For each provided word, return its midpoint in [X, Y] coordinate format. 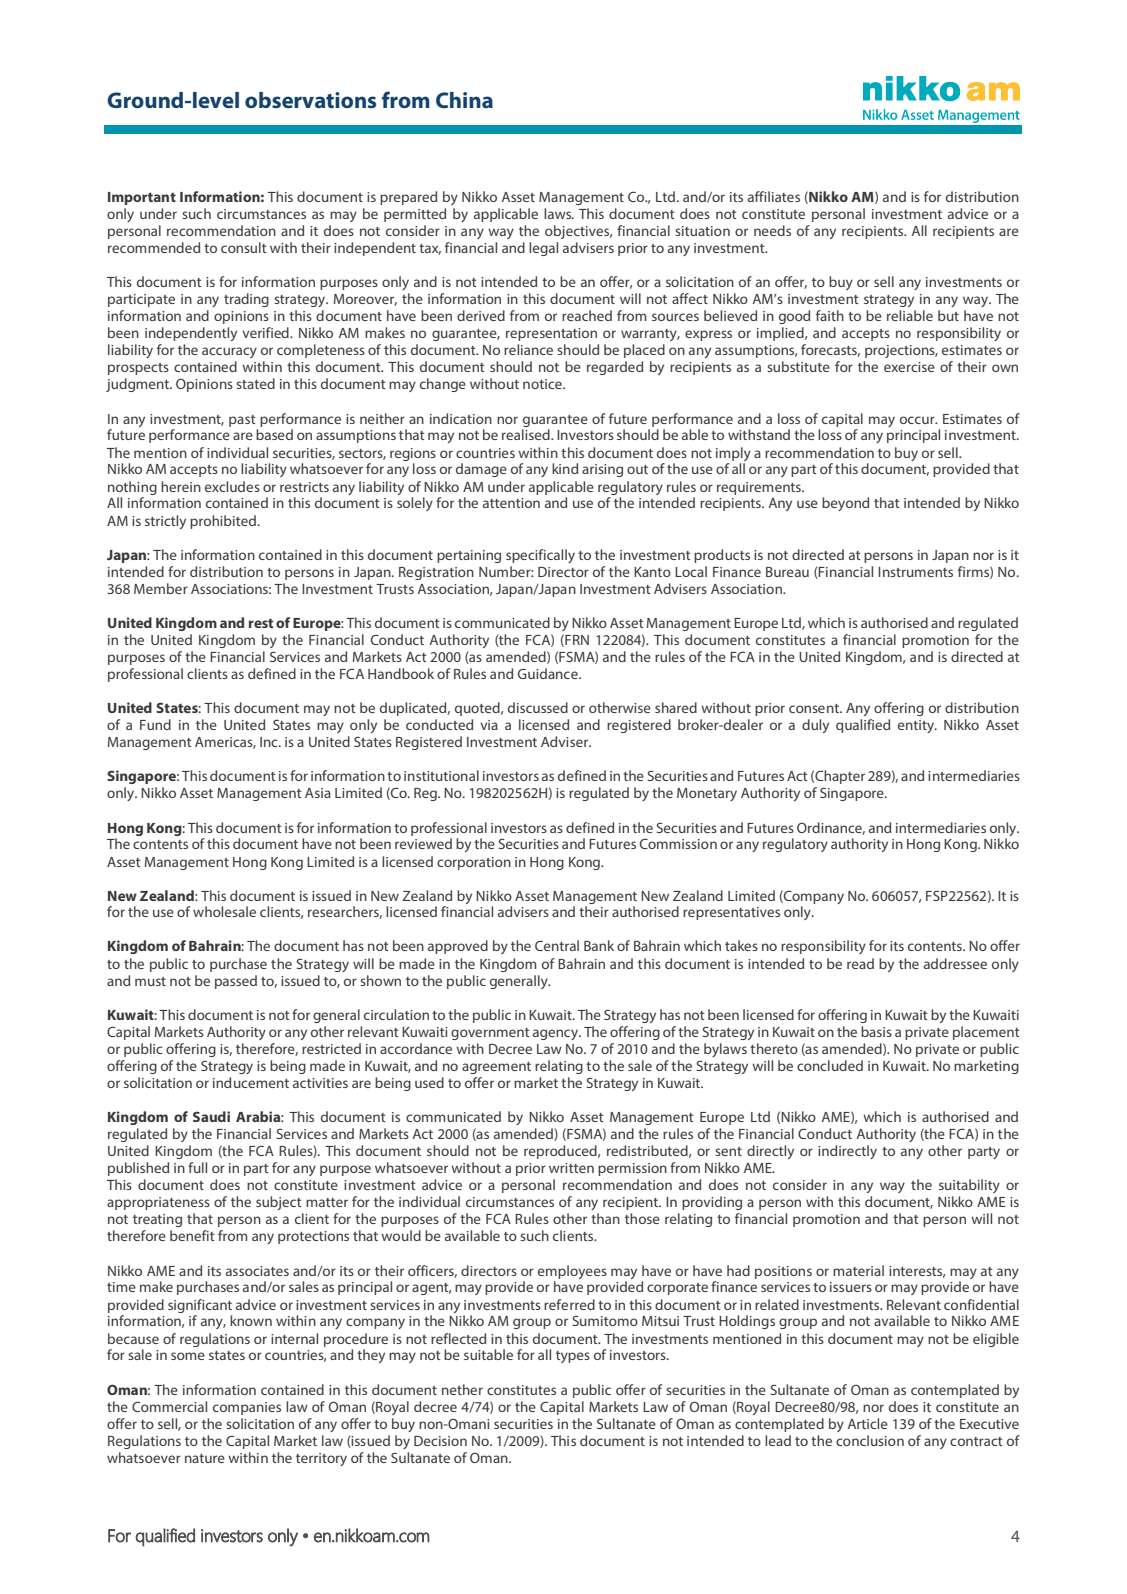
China [464, 100]
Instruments [915, 572]
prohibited [223, 522]
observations [310, 100]
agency [557, 1034]
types [573, 1357]
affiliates [774, 196]
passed [236, 982]
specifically [540, 556]
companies [247, 1408]
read [860, 963]
